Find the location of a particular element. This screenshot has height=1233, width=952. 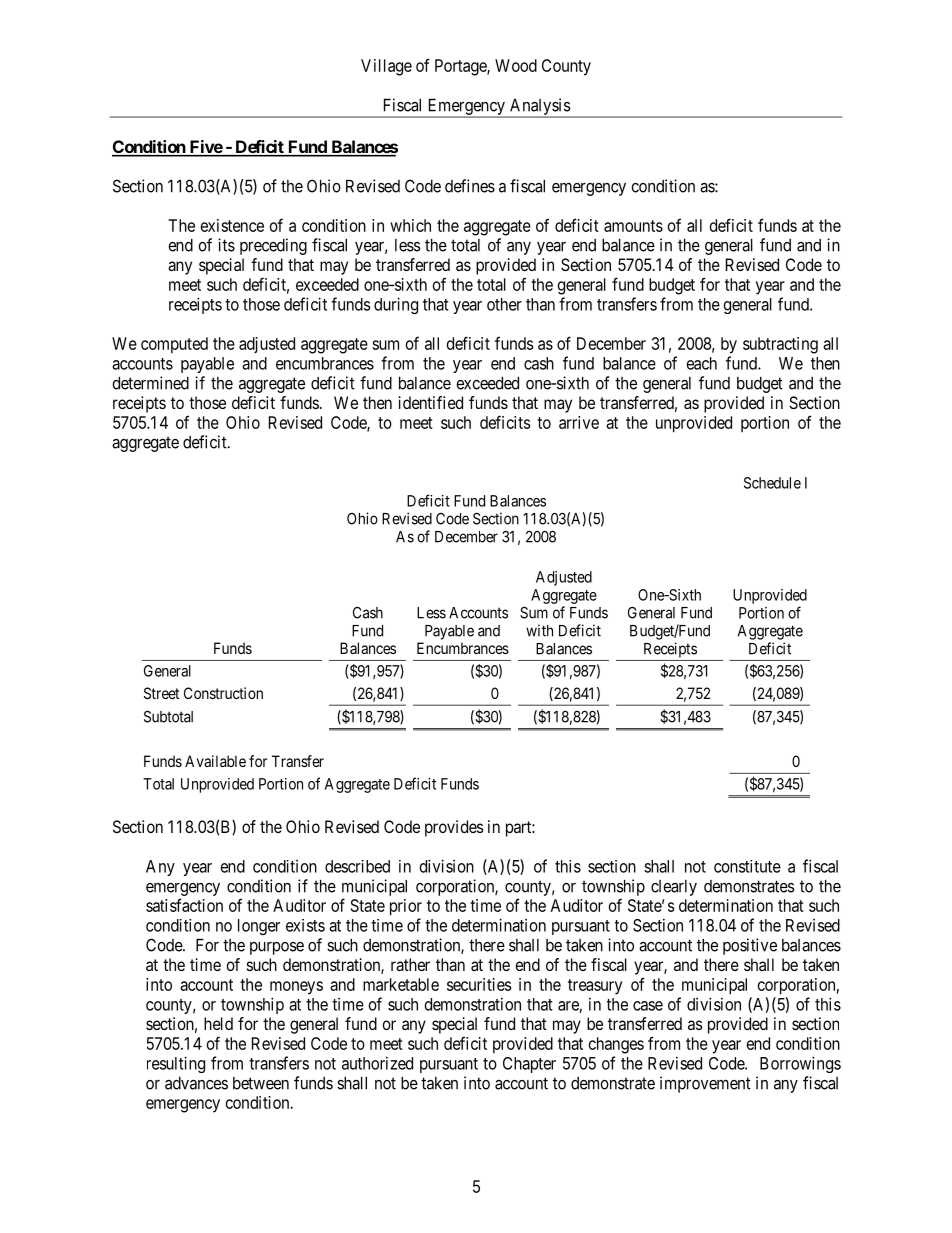

constitute is located at coordinates (747, 866).
